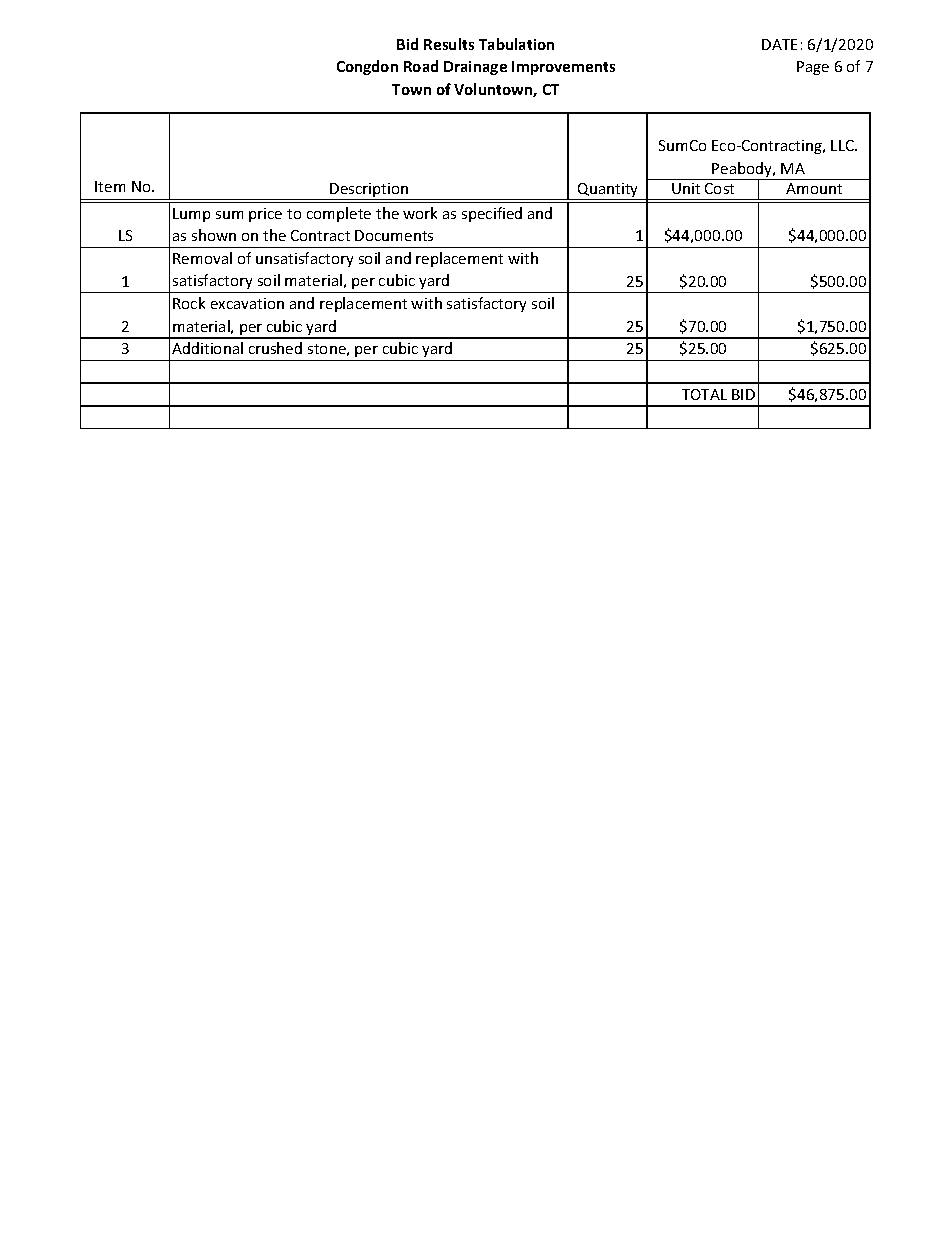 This screenshot has width=952, height=1233. Describe the element at coordinates (492, 214) in the screenshot. I see `specified` at that location.
